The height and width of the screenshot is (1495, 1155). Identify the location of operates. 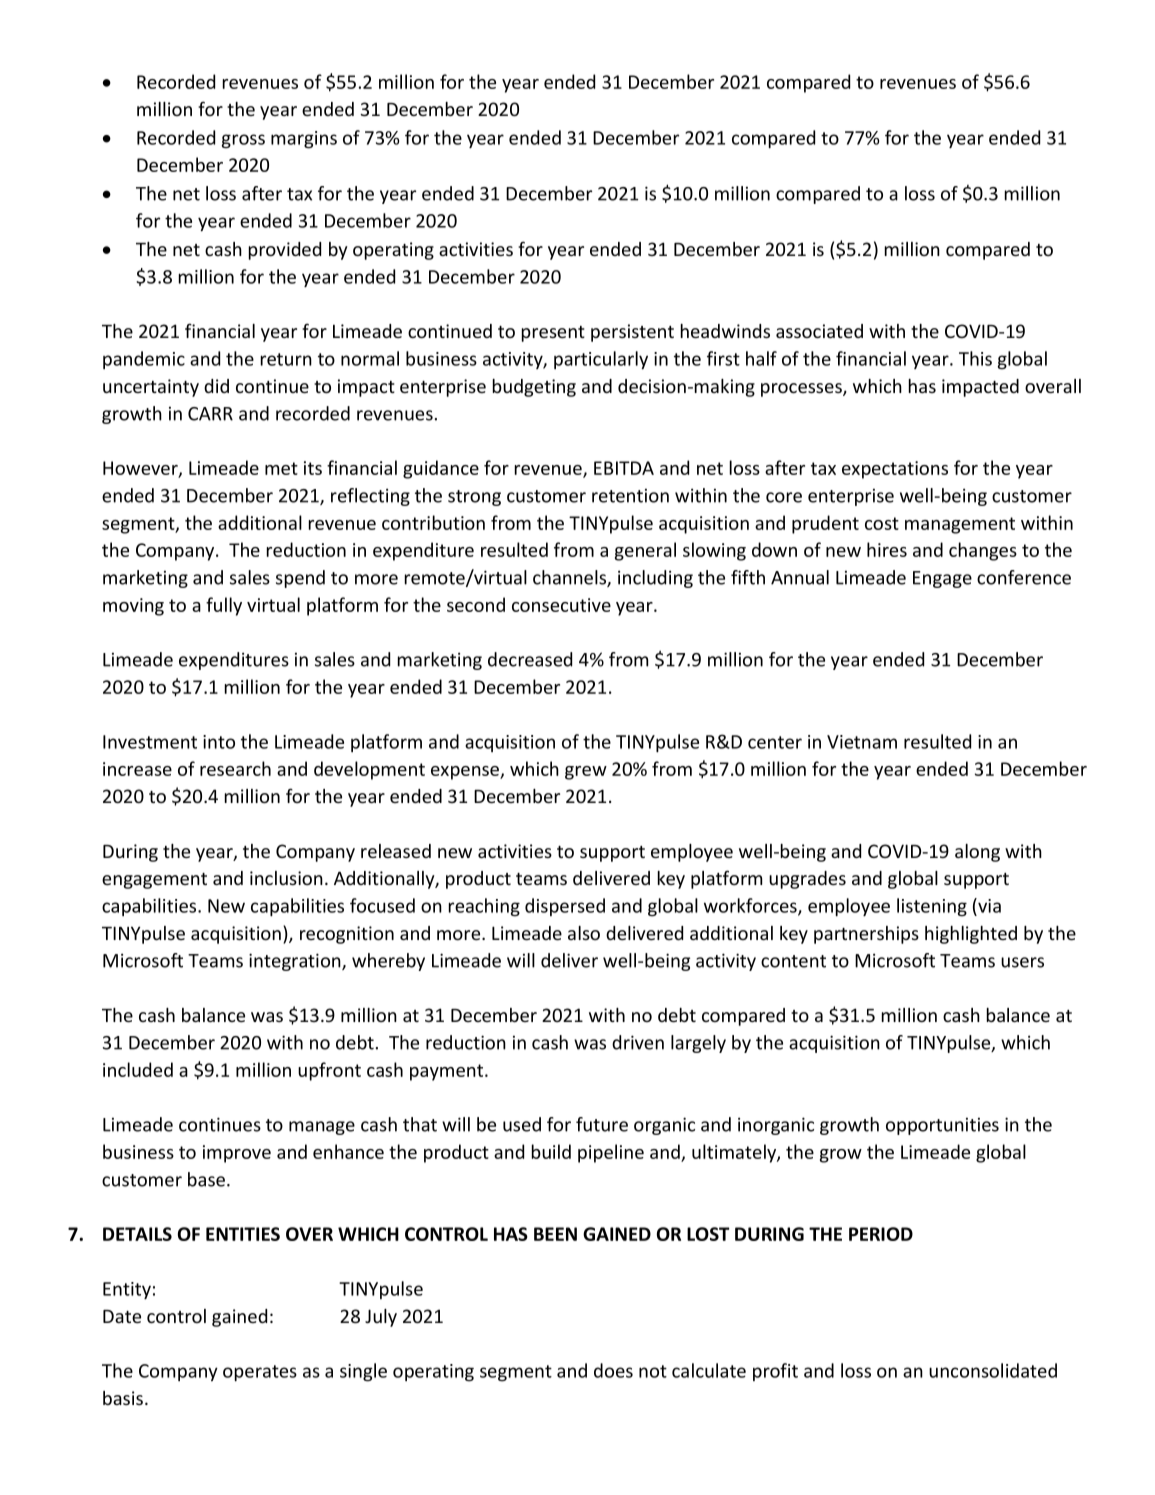
(260, 1373).
